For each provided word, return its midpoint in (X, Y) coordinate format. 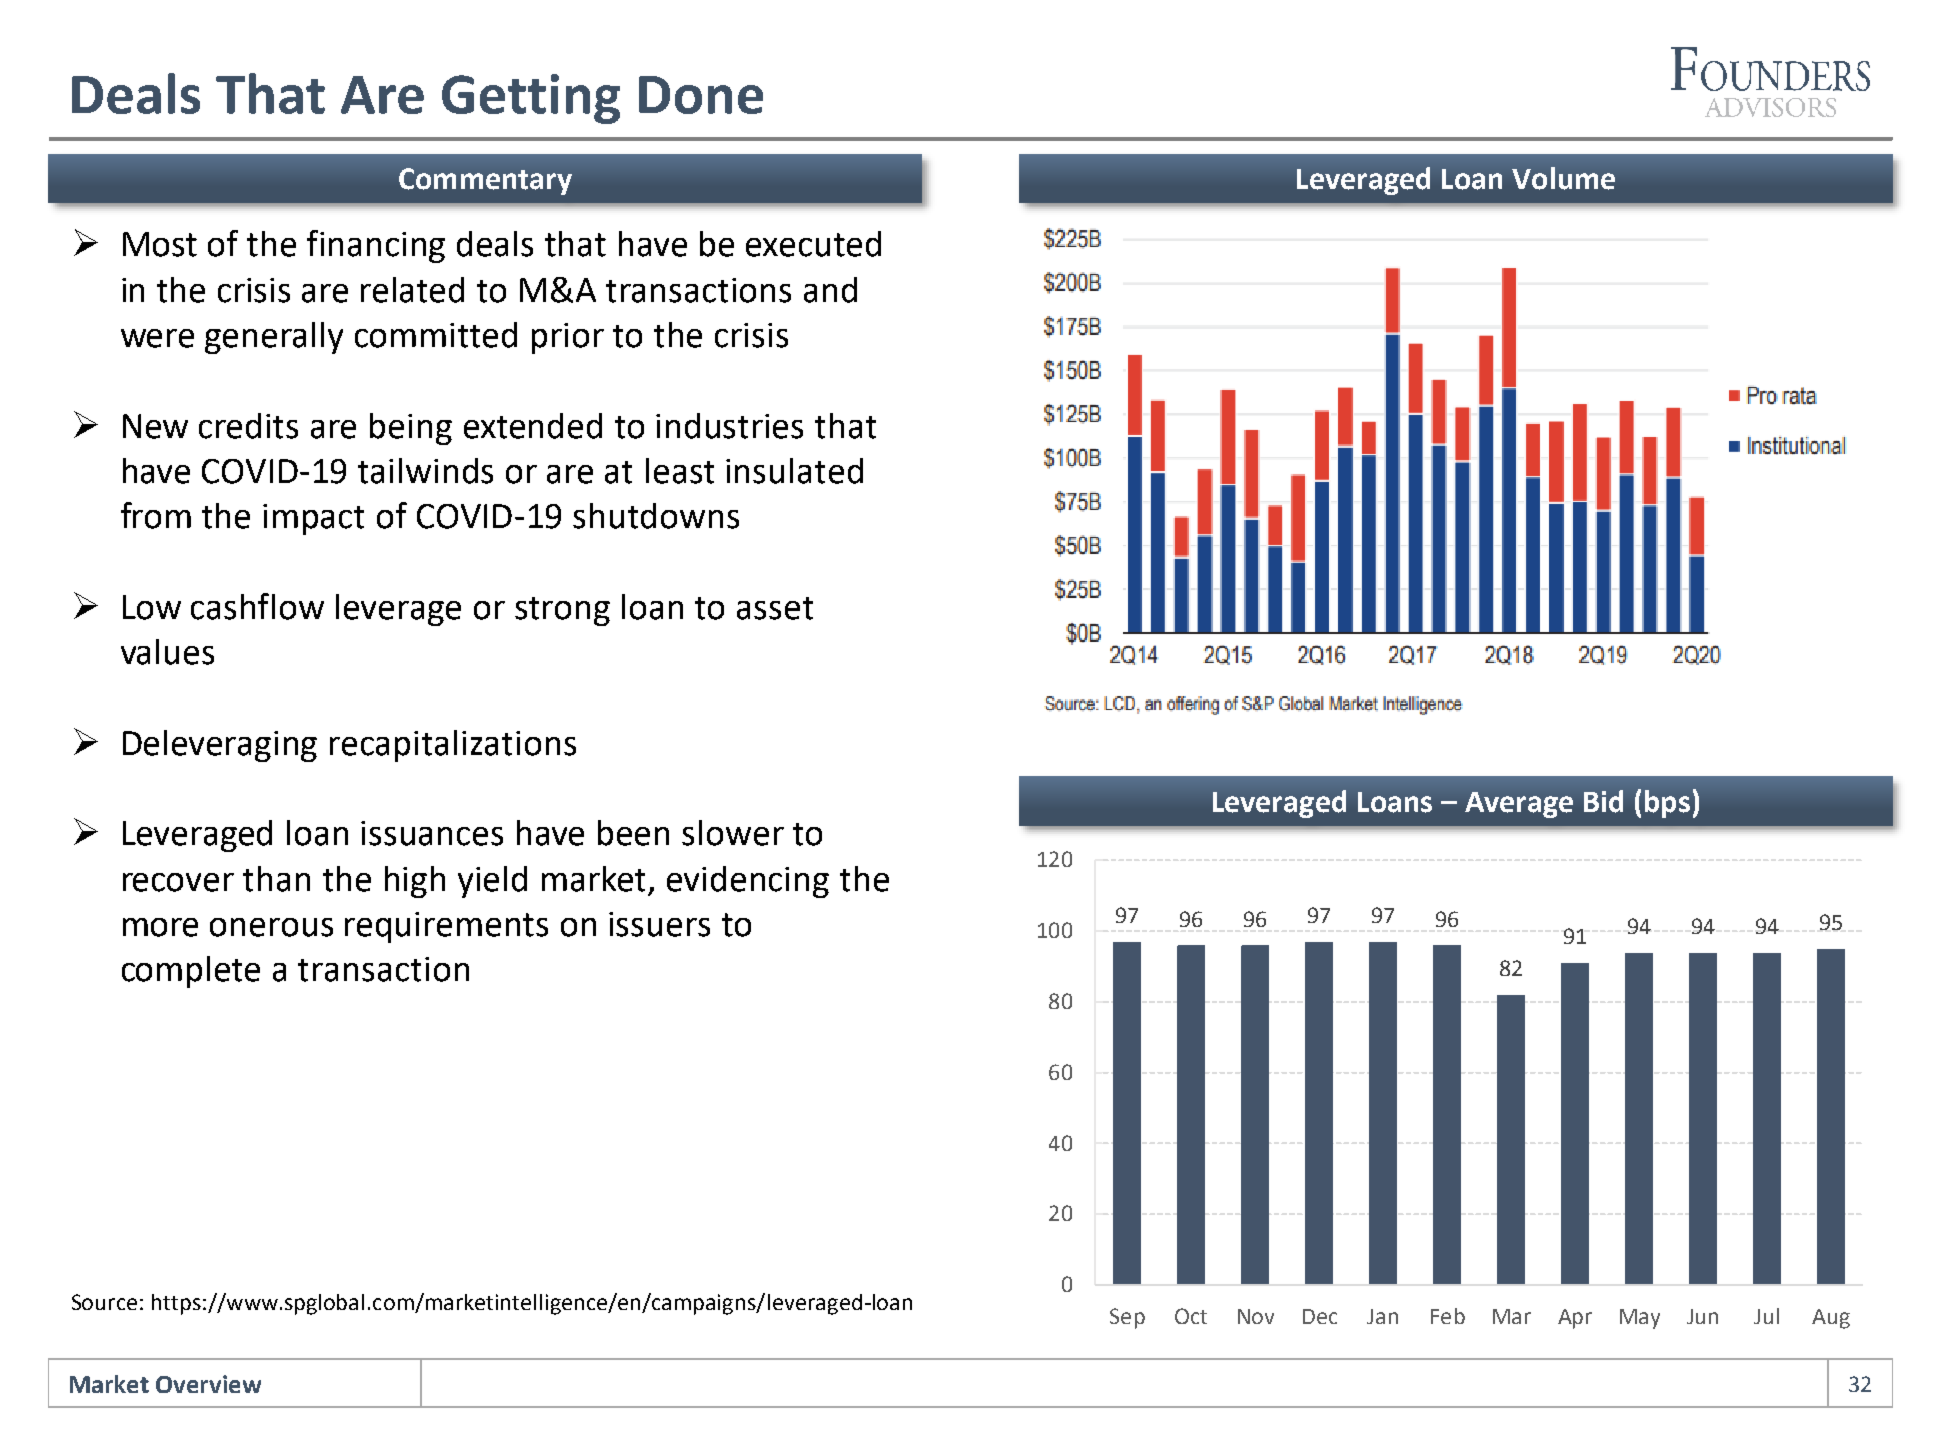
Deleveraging (220, 746)
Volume (1563, 178)
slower (733, 833)
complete (191, 972)
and (830, 290)
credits (248, 426)
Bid (1603, 801)
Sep (1127, 1318)
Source (104, 1302)
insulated (794, 471)
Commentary (485, 181)
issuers (659, 924)
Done (701, 95)
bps (1667, 804)
